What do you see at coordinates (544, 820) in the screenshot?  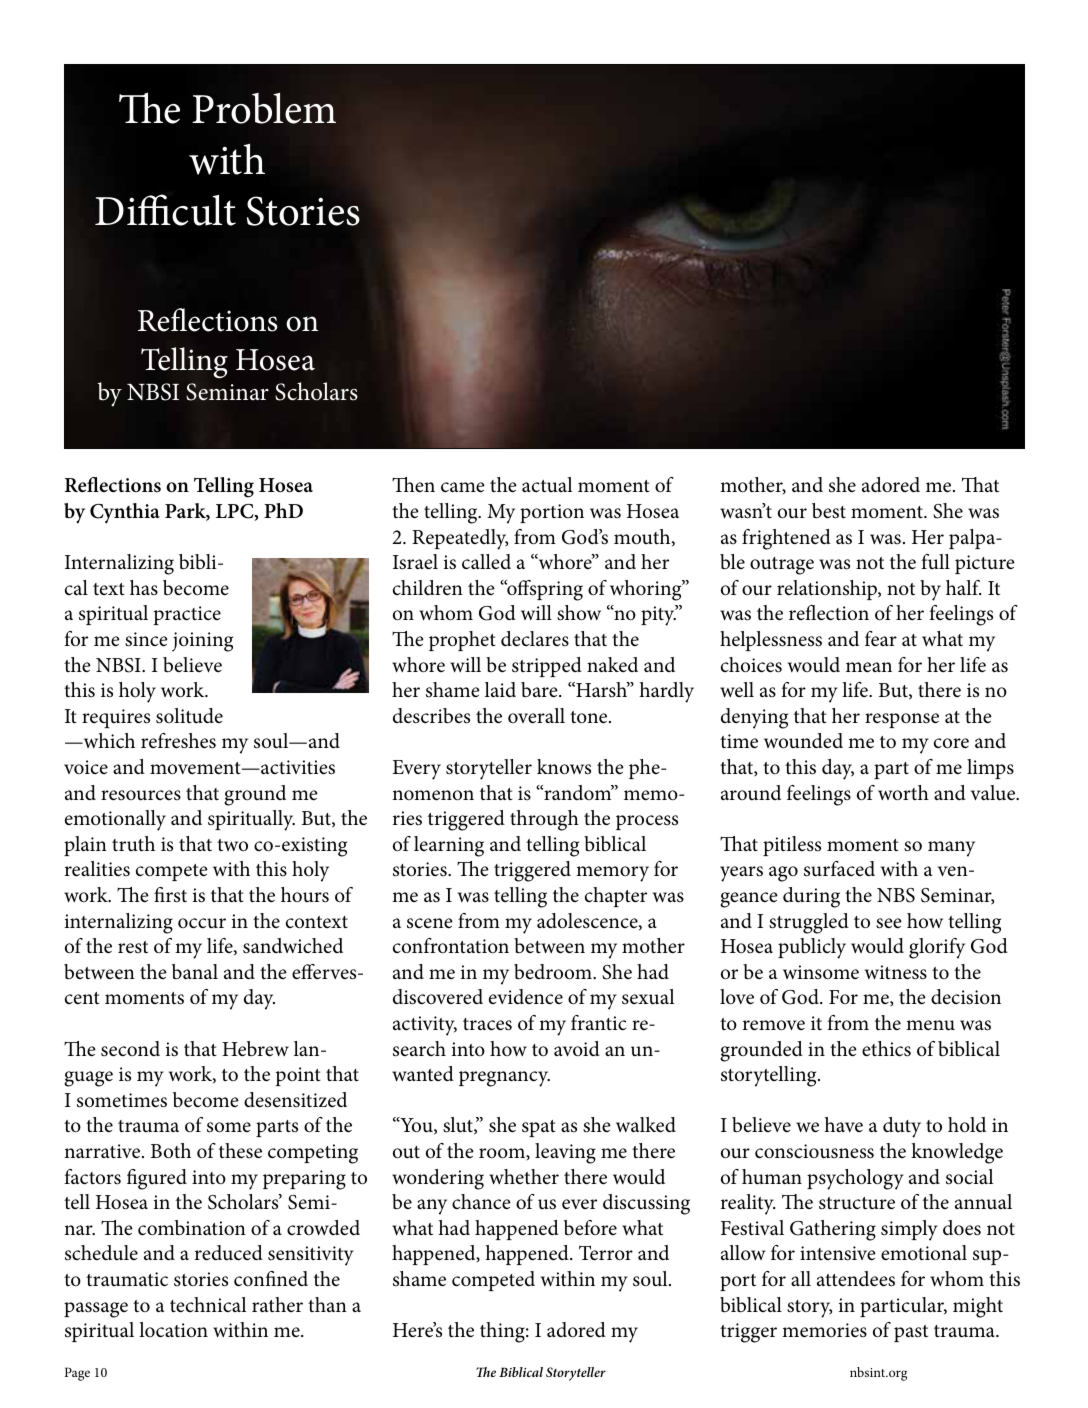 I see `through` at bounding box center [544, 820].
